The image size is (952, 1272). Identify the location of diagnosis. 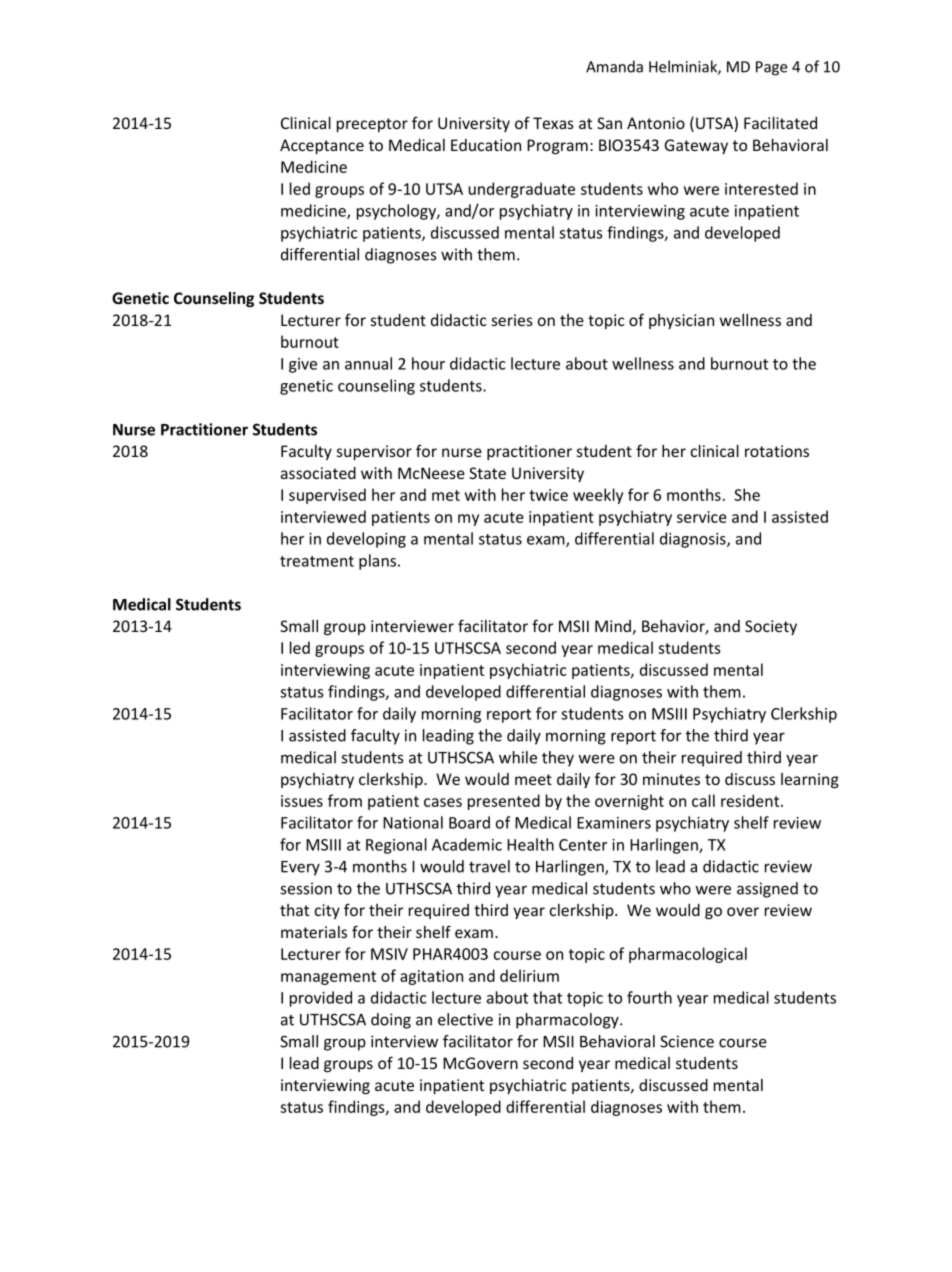
(694, 540).
